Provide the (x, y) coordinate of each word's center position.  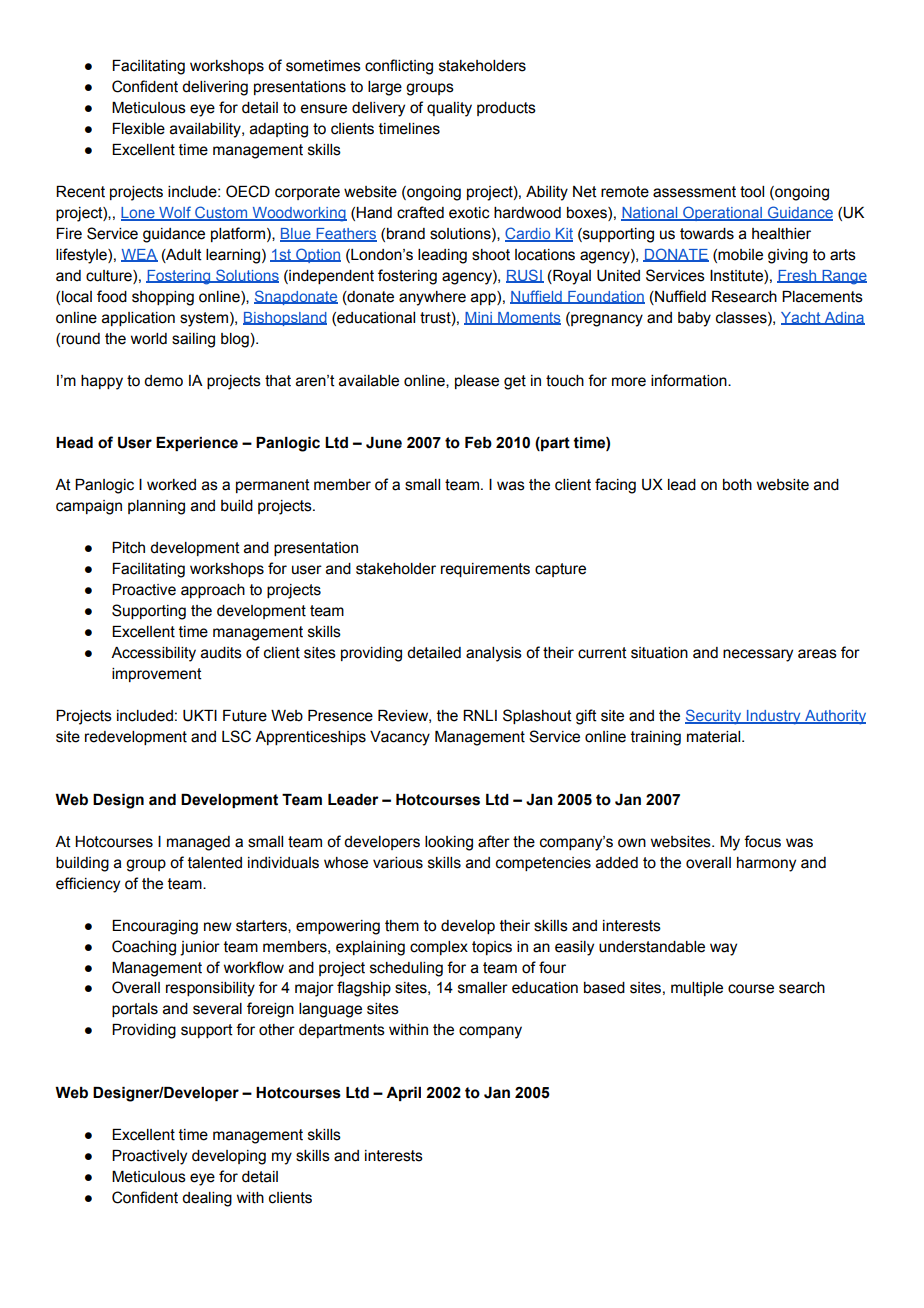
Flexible (139, 129)
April (403, 1094)
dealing (207, 1199)
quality (449, 109)
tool (752, 192)
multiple (697, 989)
